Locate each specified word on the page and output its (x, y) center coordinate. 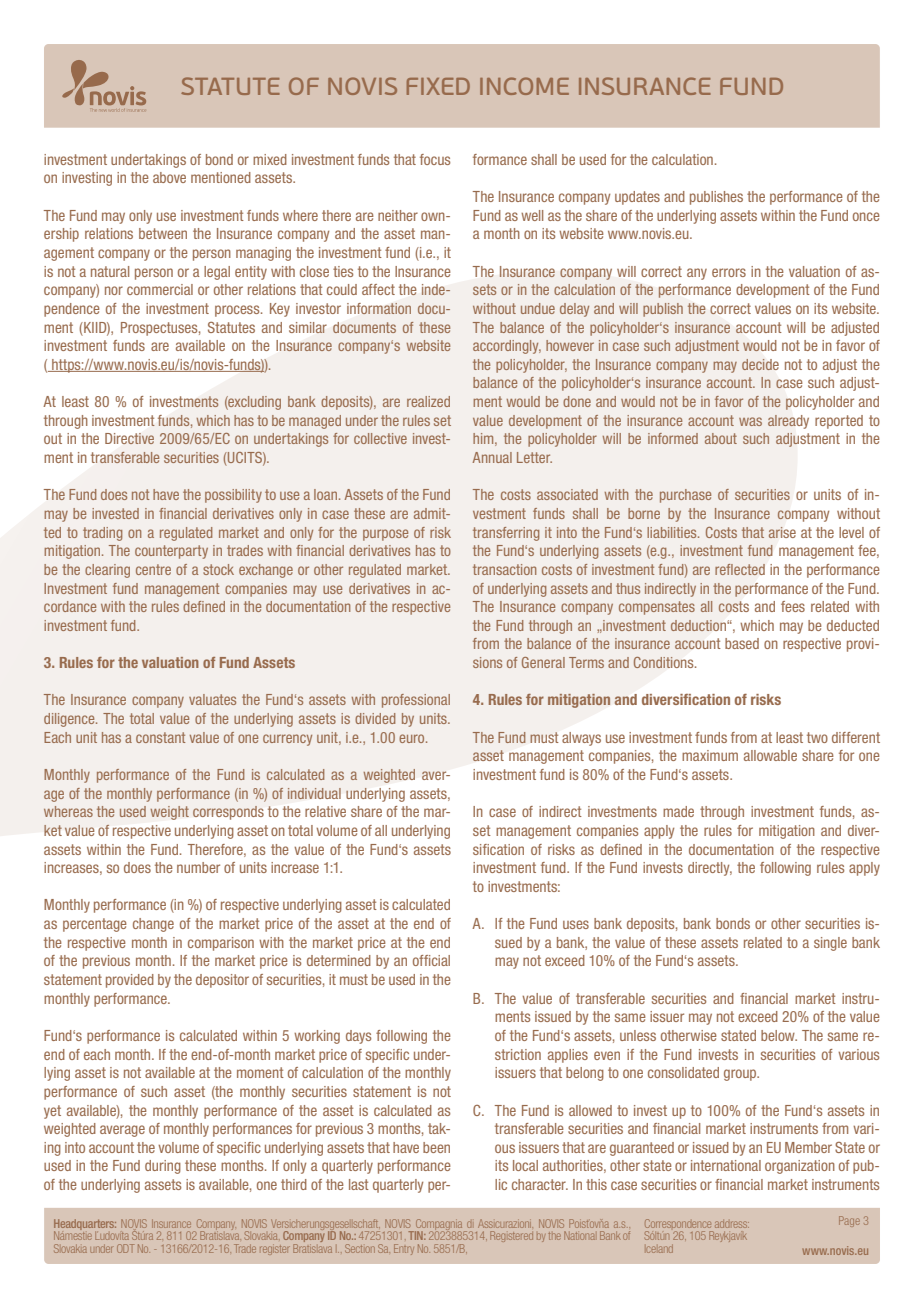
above (169, 177)
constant (160, 737)
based (742, 643)
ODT (125, 1248)
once (866, 216)
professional (416, 701)
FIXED (438, 86)
